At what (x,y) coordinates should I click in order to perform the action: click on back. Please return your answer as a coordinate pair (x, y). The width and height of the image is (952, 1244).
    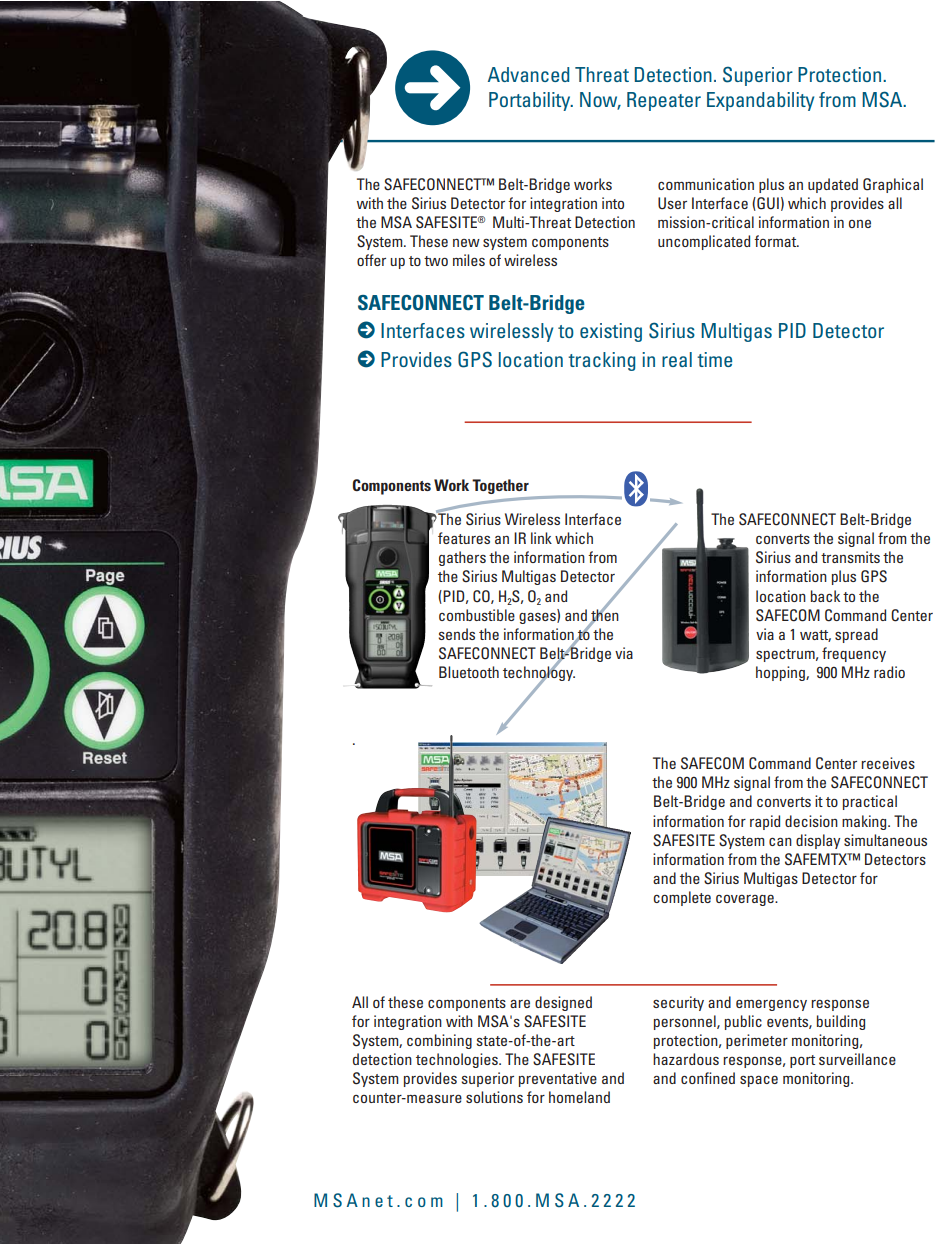
    Looking at the image, I should click on (825, 596).
